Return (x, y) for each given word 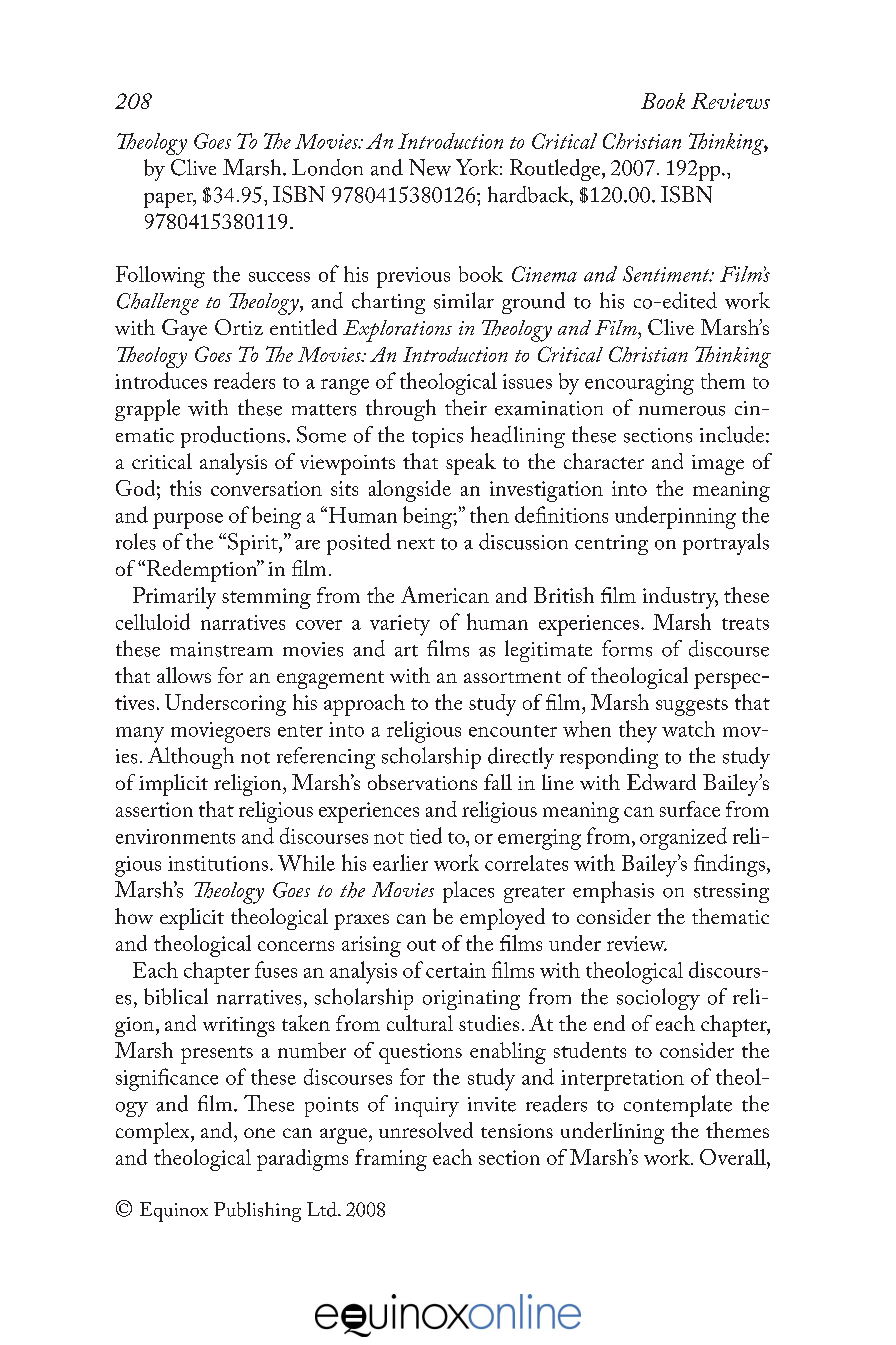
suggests (692, 707)
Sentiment (667, 274)
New (430, 167)
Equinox (174, 1212)
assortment (512, 677)
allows (184, 675)
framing (391, 1160)
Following (160, 277)
